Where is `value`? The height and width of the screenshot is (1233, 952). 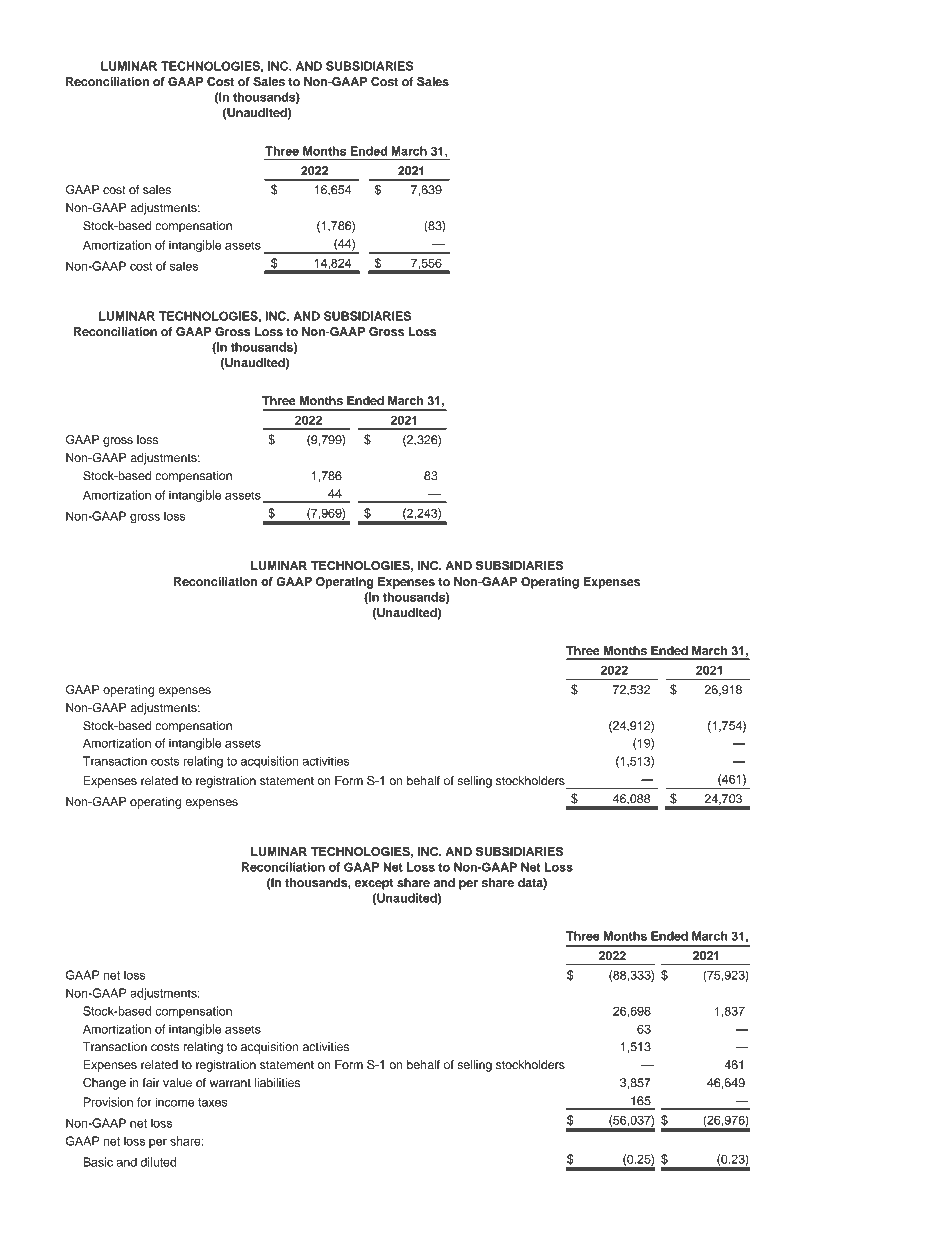 value is located at coordinates (177, 1082).
